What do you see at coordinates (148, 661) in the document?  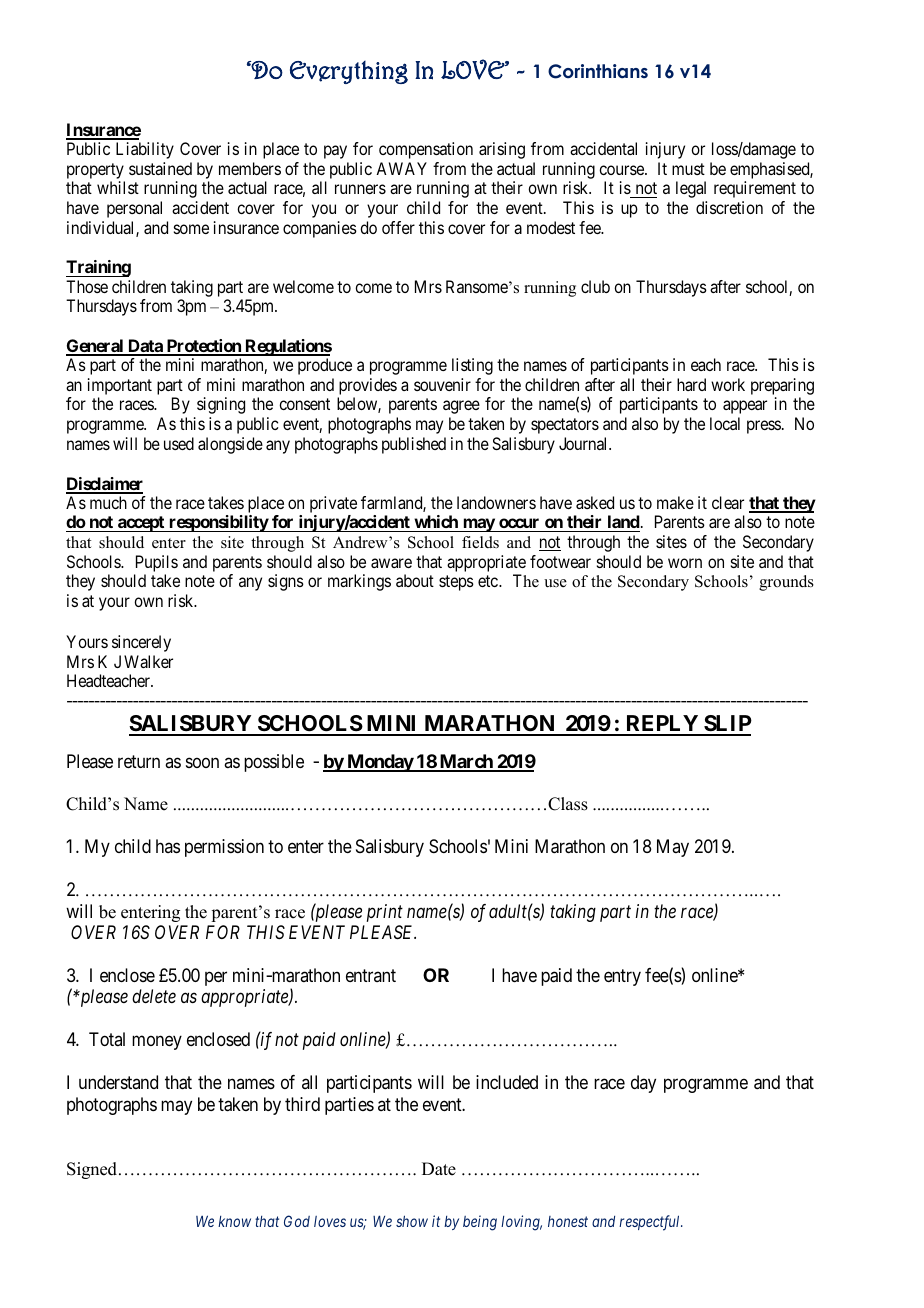 I see `Walker` at bounding box center [148, 661].
